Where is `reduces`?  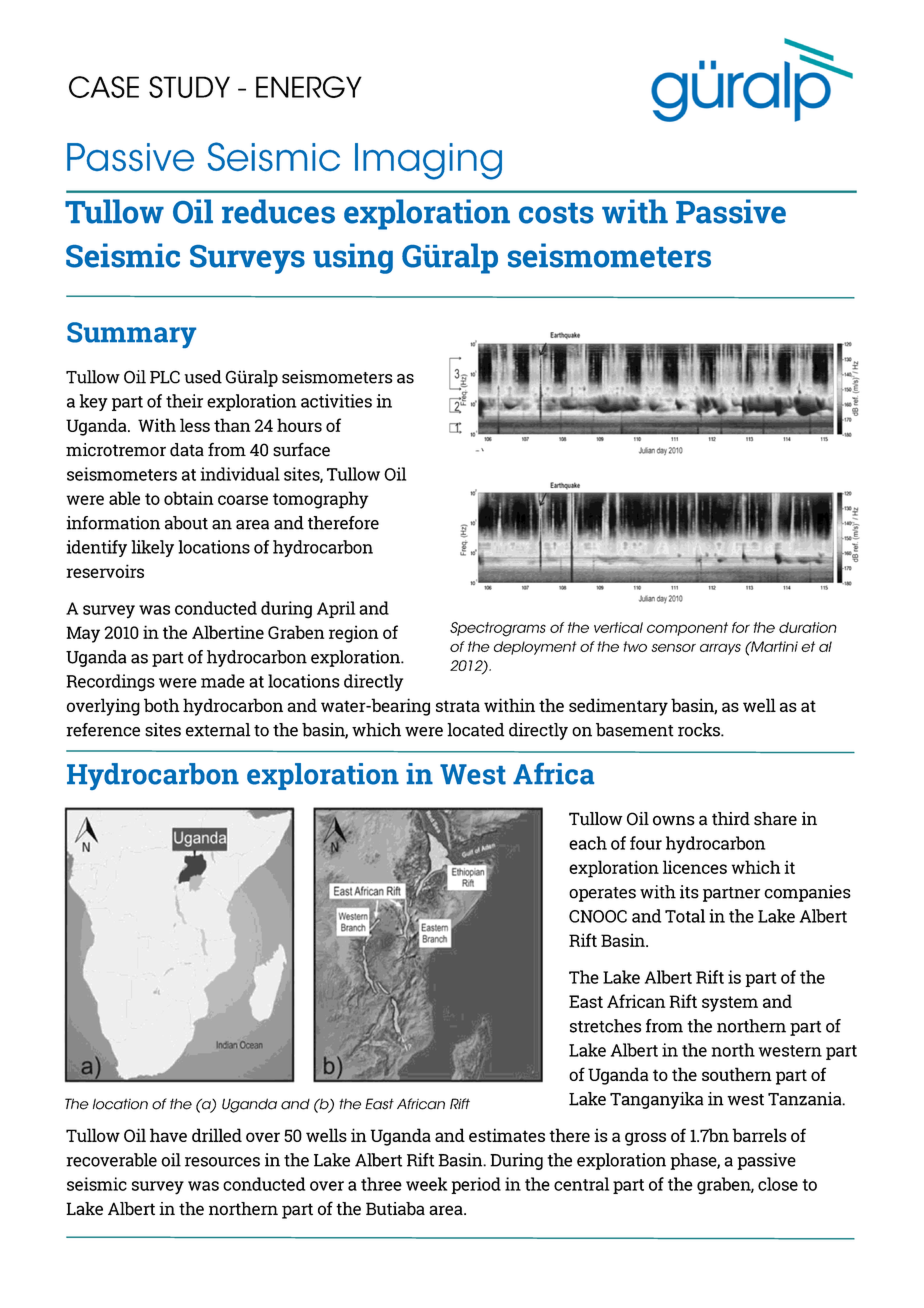
reduces is located at coordinates (278, 211).
